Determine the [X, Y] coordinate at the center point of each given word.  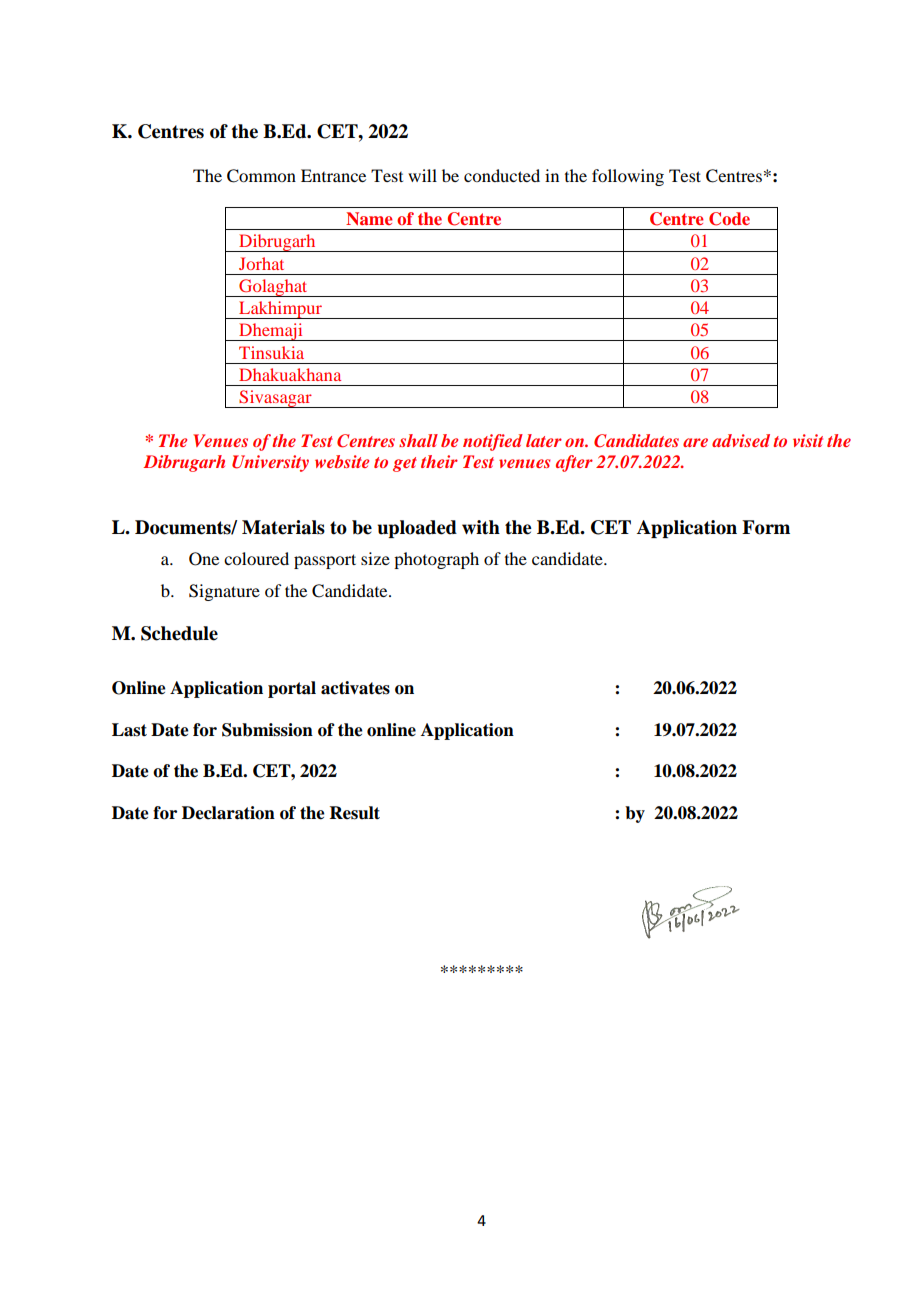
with [481, 527]
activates [355, 688]
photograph [436, 560]
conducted [502, 175]
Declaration [228, 813]
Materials [283, 527]
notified [493, 442]
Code [729, 219]
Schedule [179, 633]
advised [741, 440]
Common [261, 176]
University [270, 463]
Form [766, 527]
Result [355, 813]
